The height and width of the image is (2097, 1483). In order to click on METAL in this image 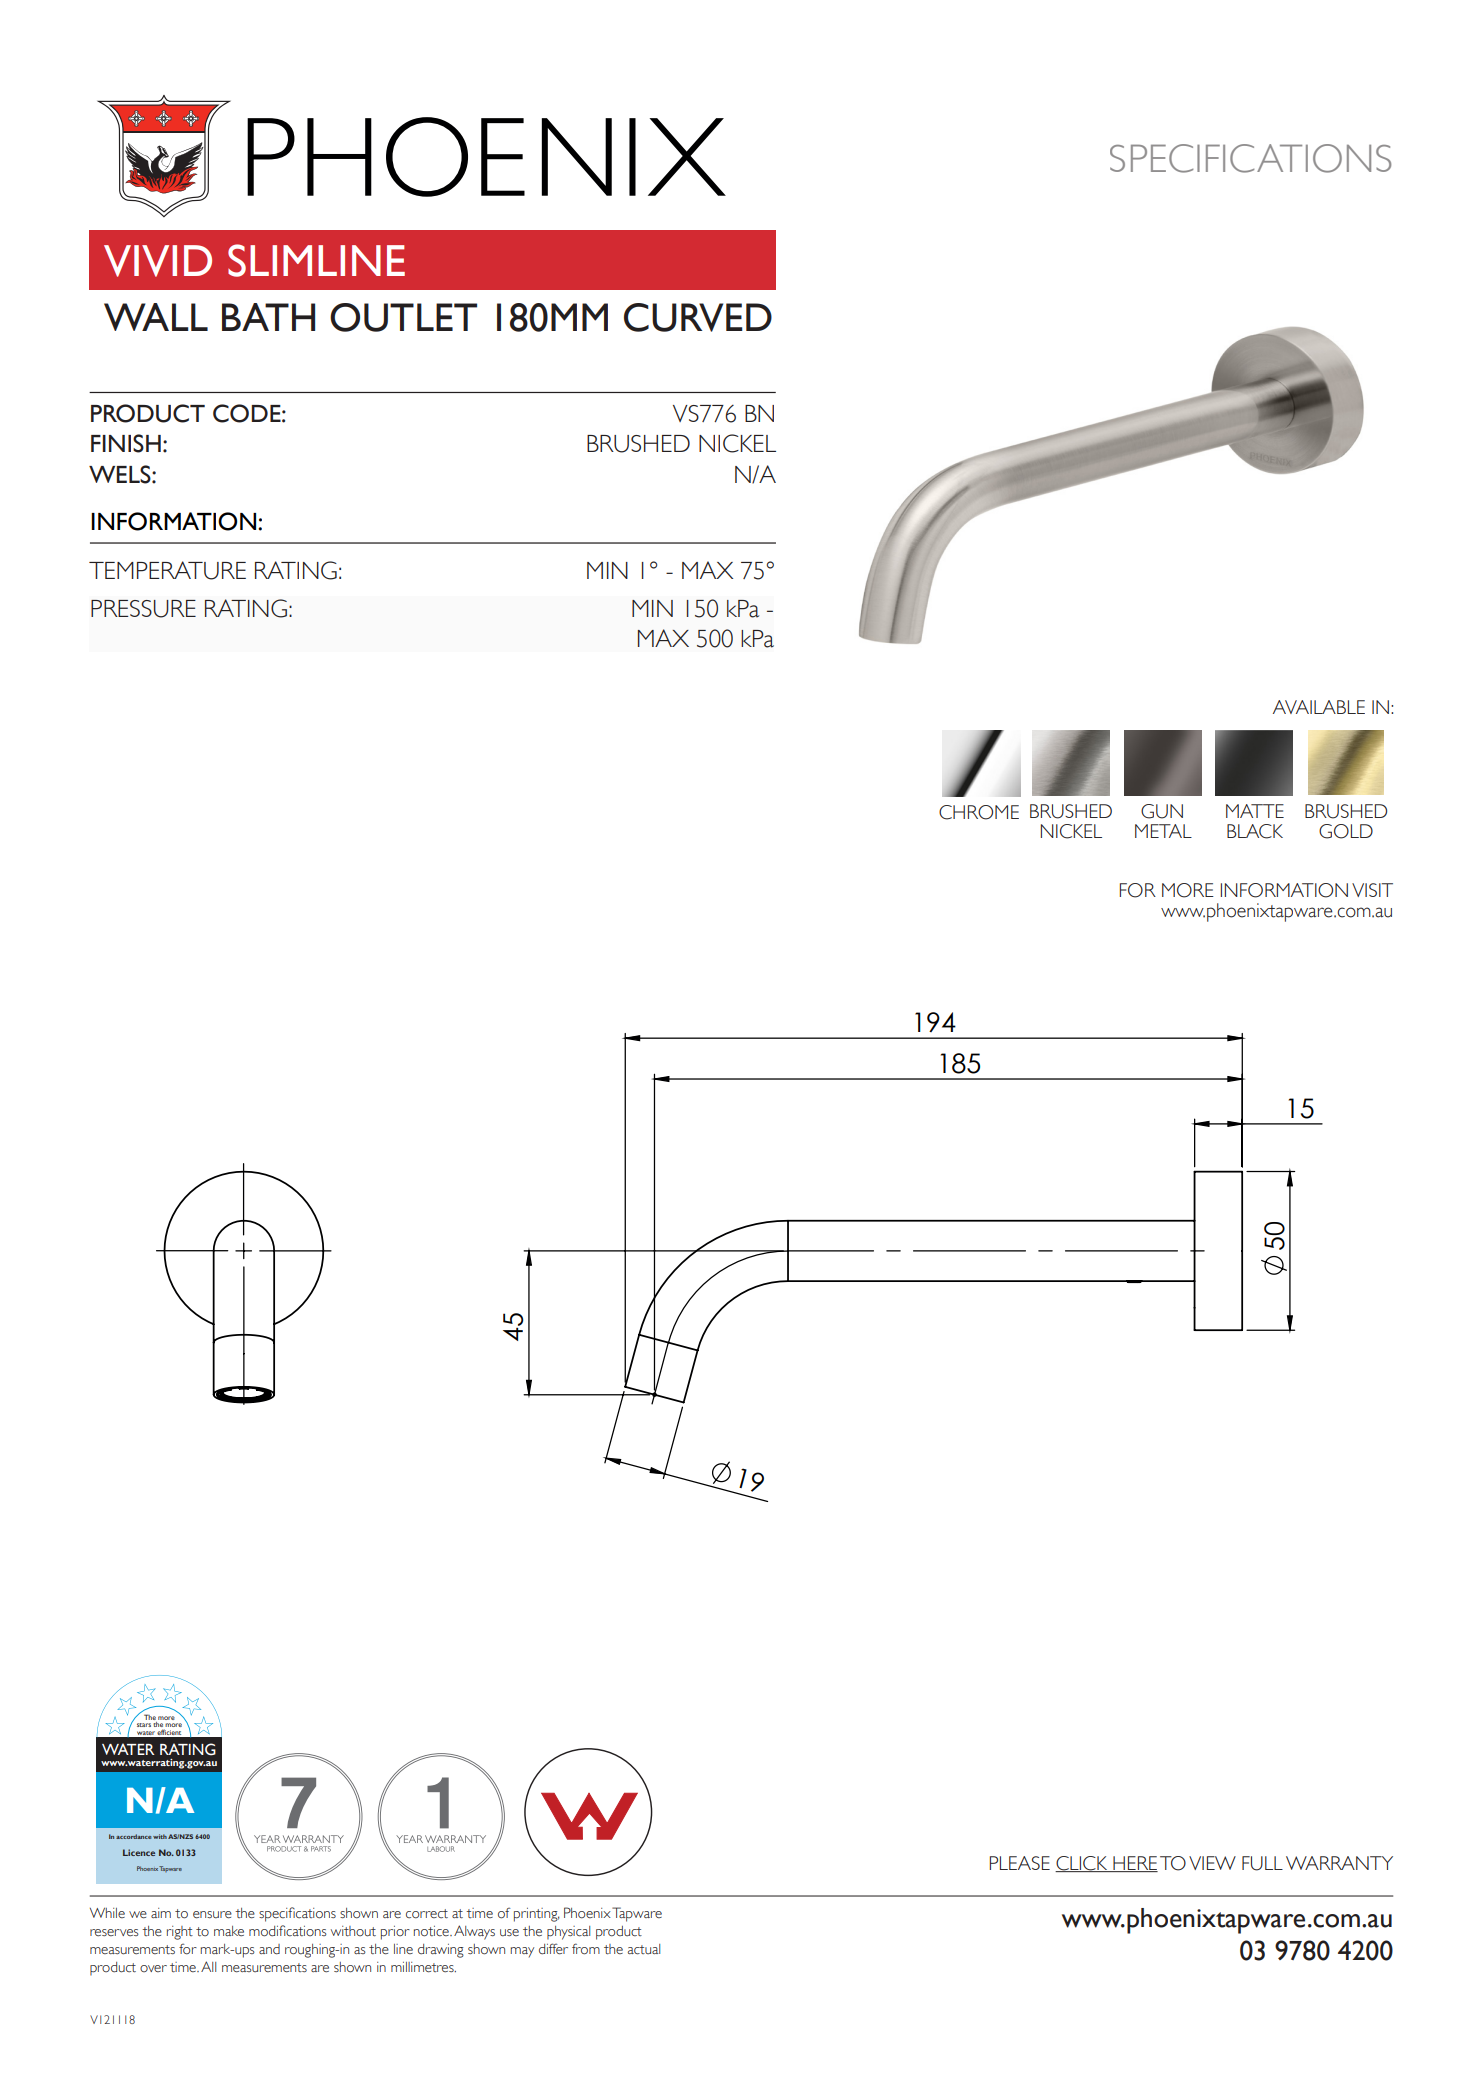, I will do `click(1163, 831)`.
